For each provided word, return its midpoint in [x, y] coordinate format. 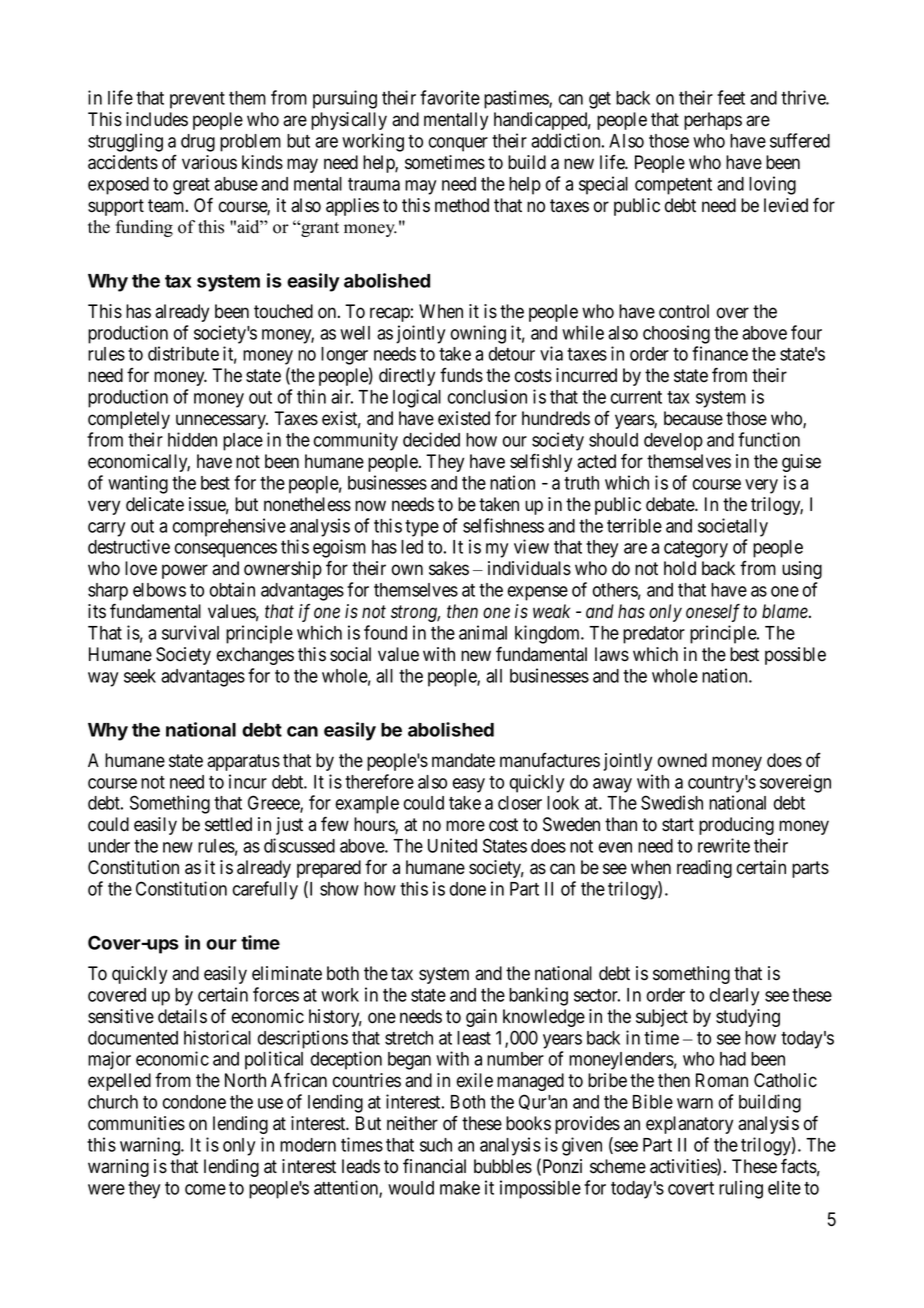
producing [736, 826]
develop [673, 442]
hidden [192, 439]
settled [228, 824]
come [205, 1189]
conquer [458, 144]
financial [434, 1166]
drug [198, 143]
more [465, 826]
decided [431, 439]
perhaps [713, 121]
